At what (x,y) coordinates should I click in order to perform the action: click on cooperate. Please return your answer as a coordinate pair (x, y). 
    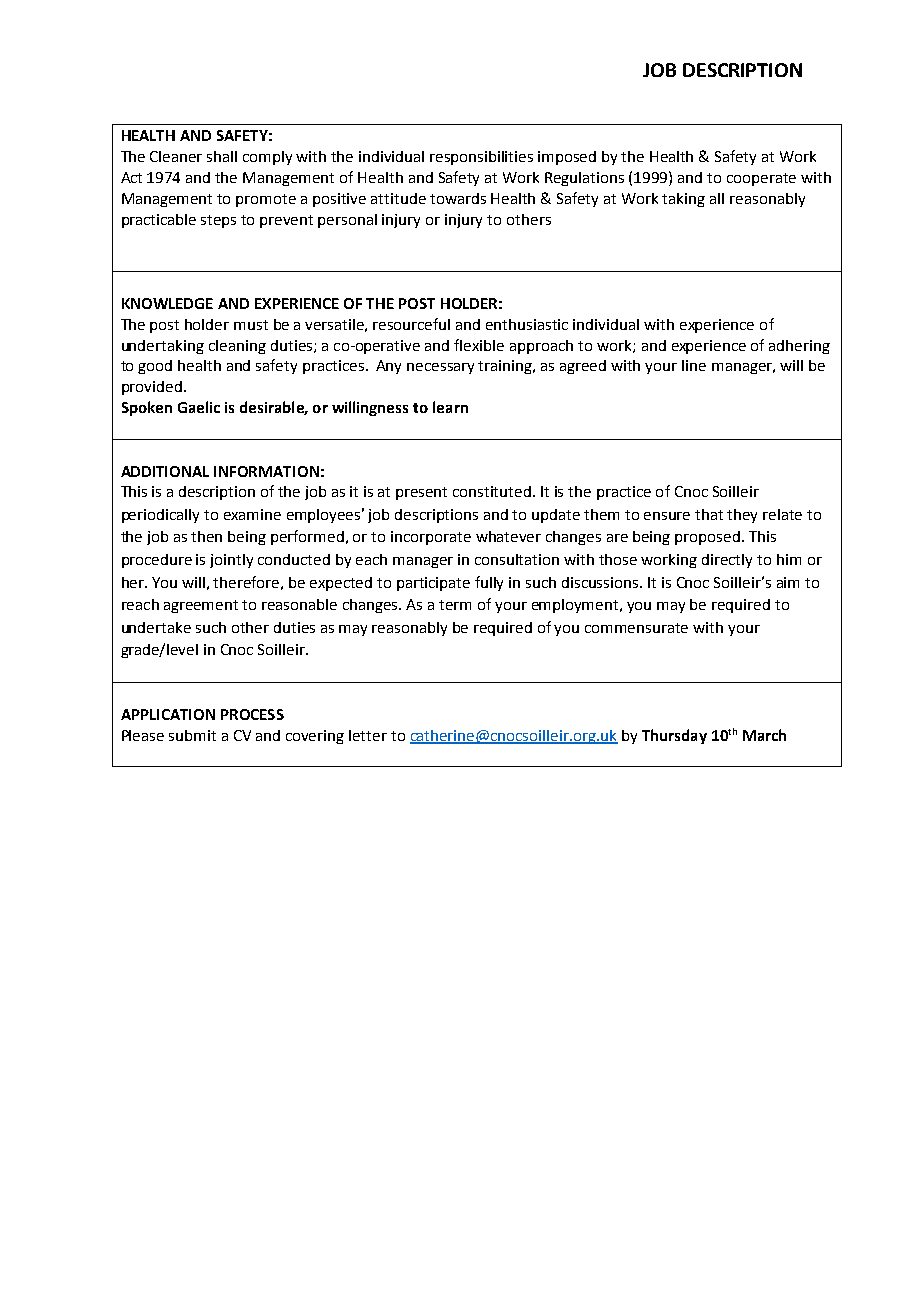
    Looking at the image, I should click on (761, 179).
